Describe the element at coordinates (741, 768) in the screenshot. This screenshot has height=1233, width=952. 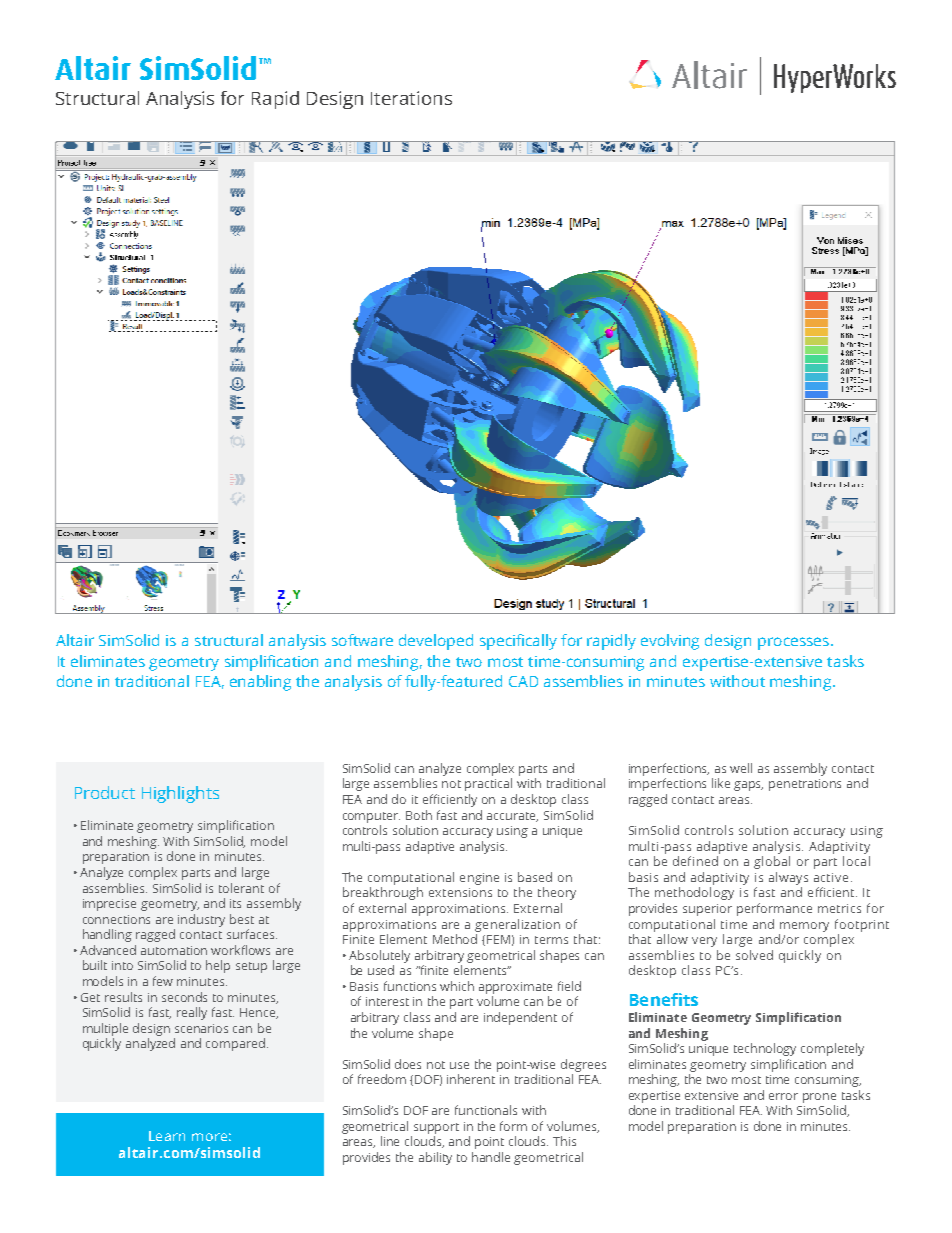
I see `well` at that location.
